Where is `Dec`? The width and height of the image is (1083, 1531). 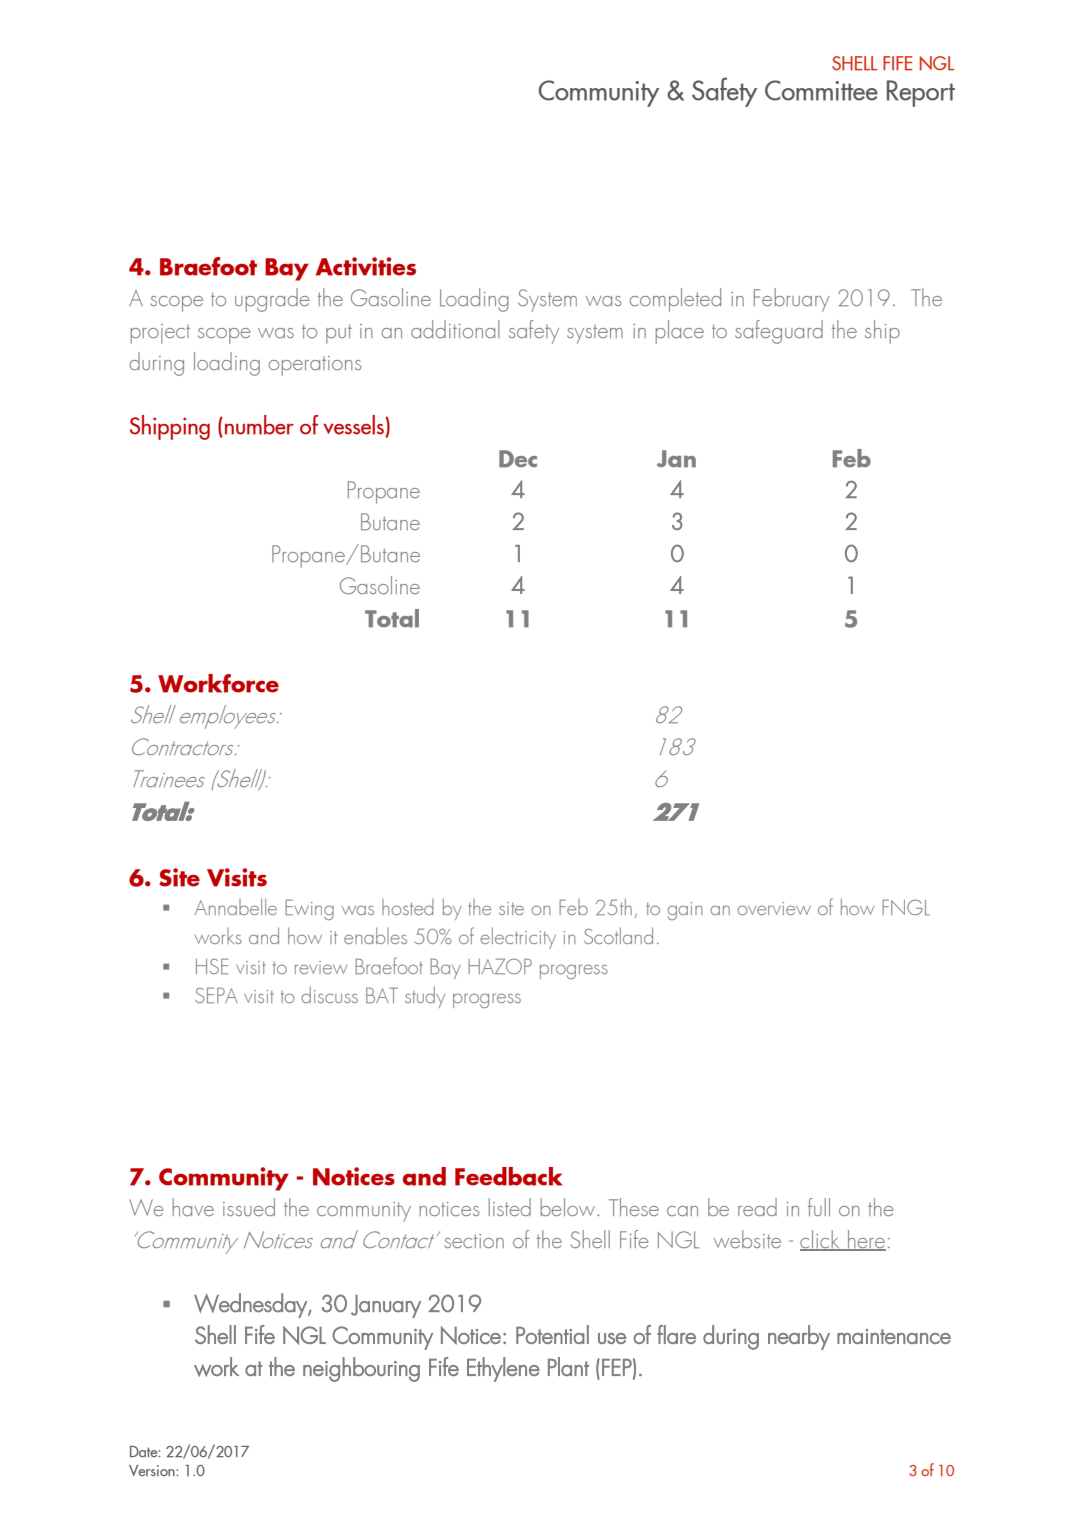 Dec is located at coordinates (518, 459).
